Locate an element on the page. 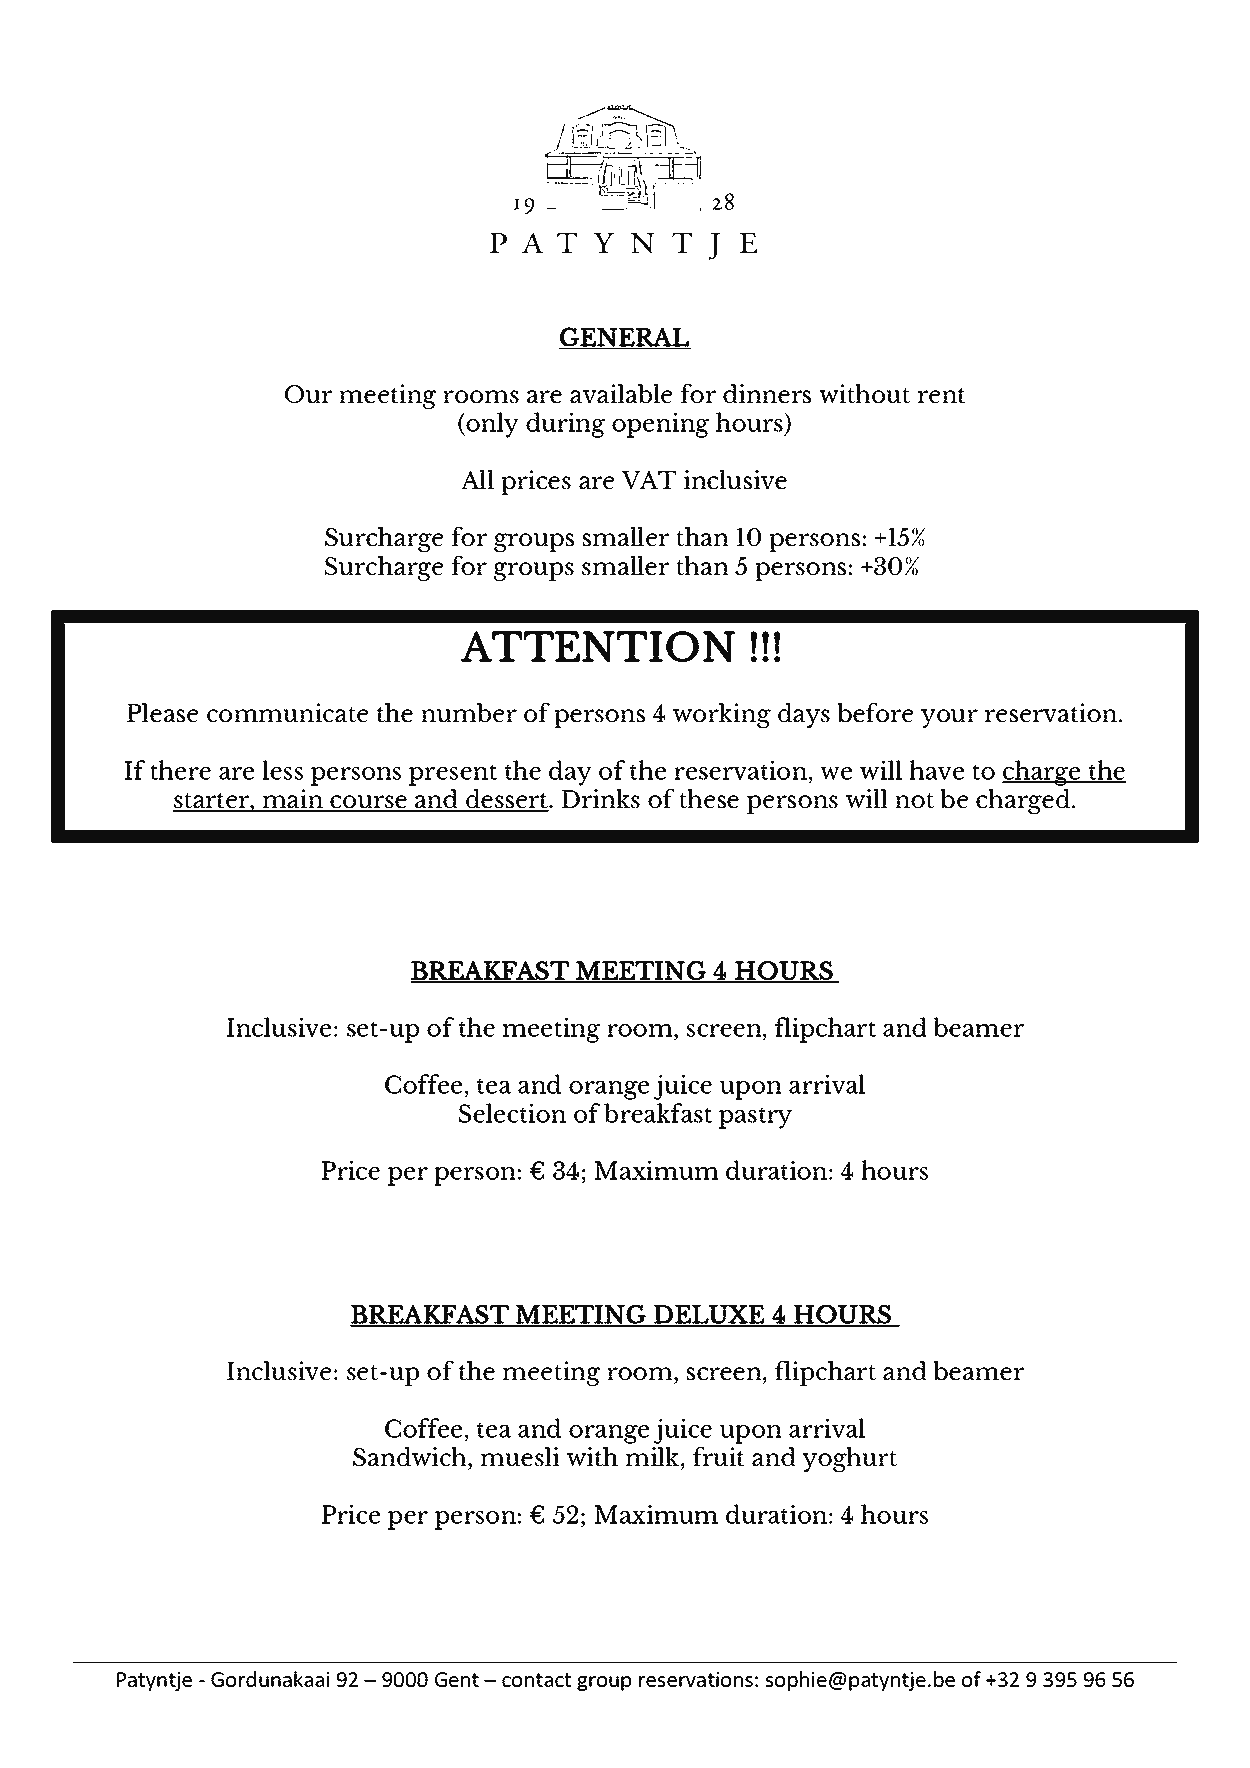 This page has height=1768, width=1250. before is located at coordinates (875, 713).
